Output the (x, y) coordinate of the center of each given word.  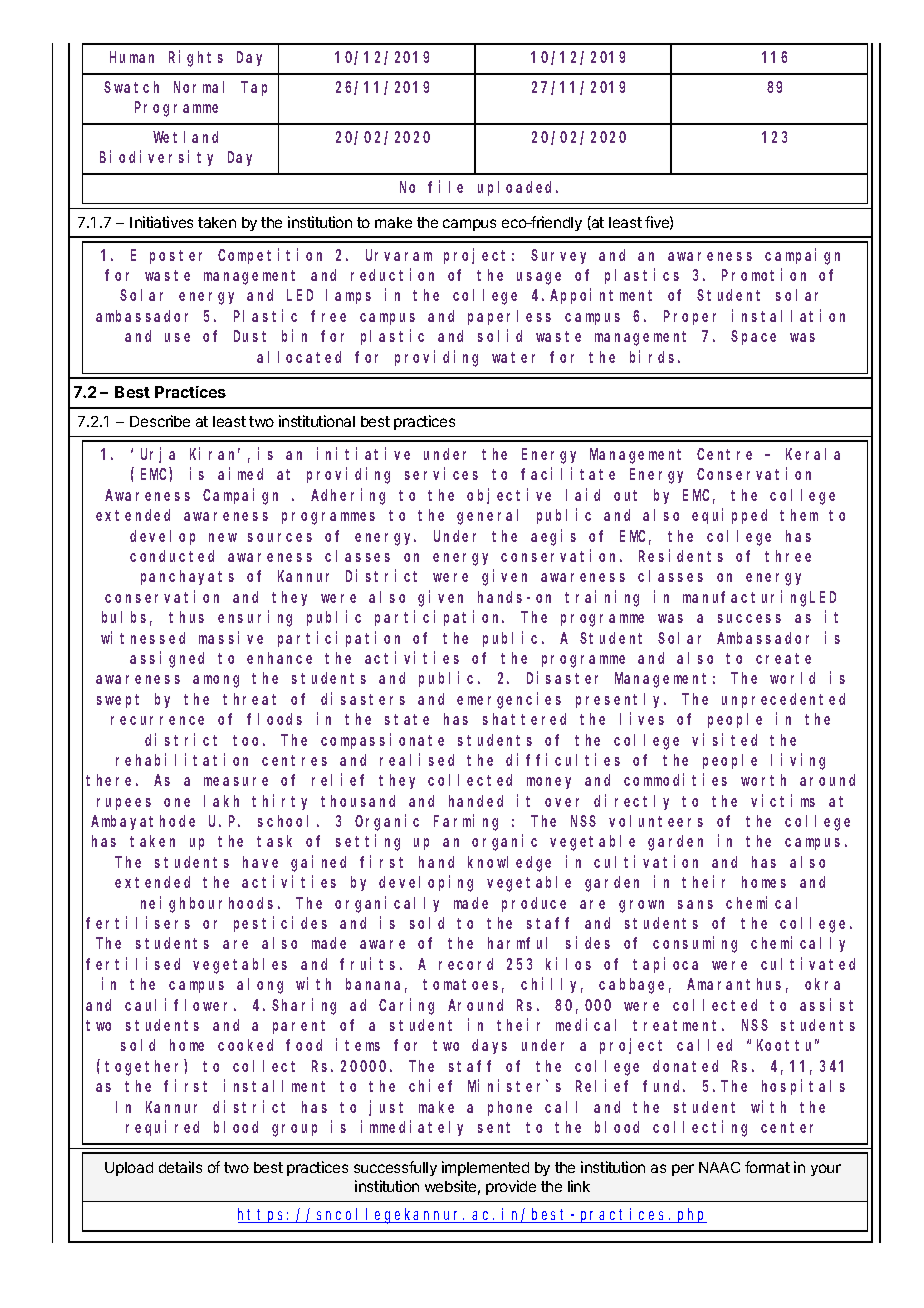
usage (539, 278)
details (180, 1167)
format (767, 1167)
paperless (509, 317)
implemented (485, 1168)
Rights (196, 58)
